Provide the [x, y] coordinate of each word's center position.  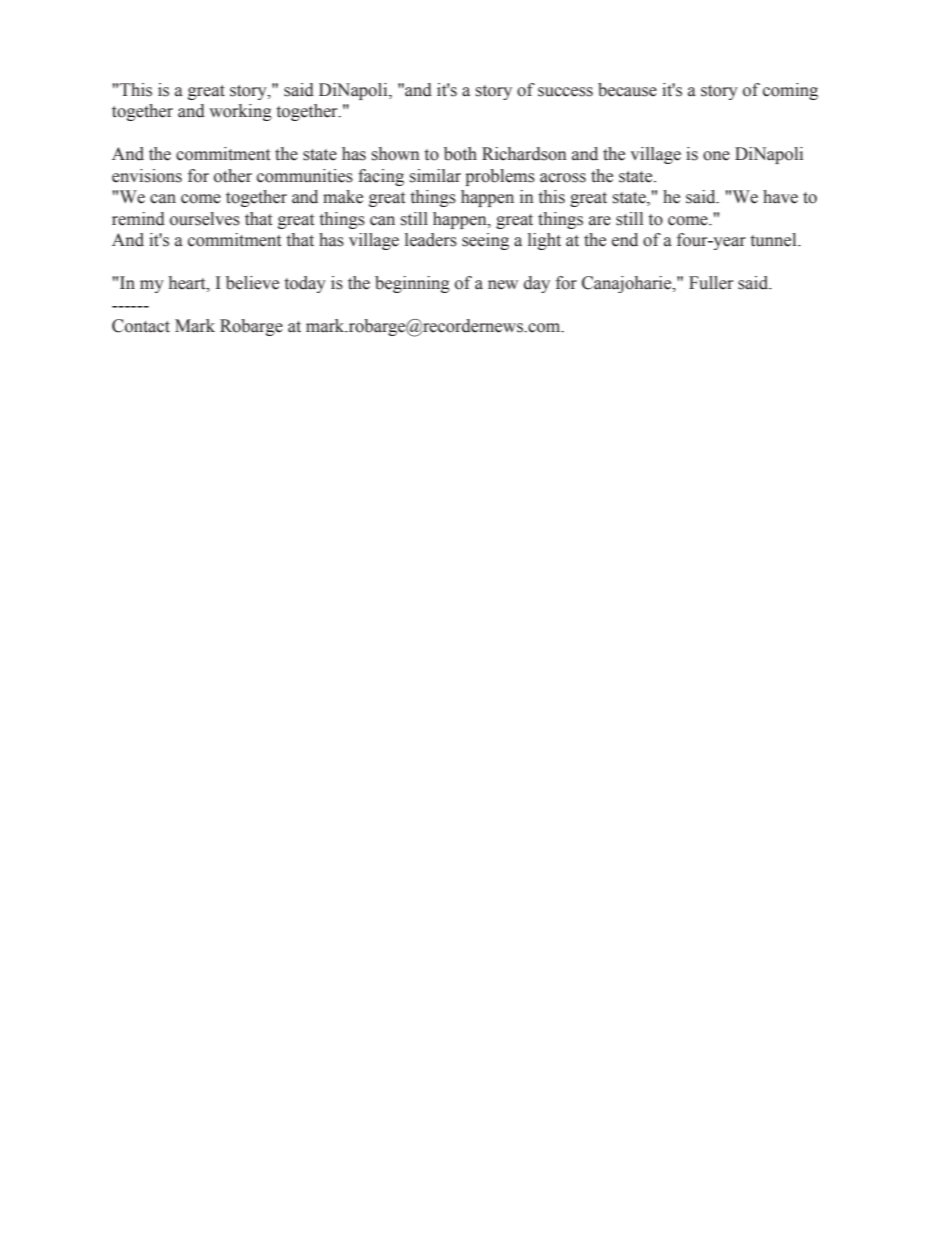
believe [252, 283]
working [240, 112]
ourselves [205, 219]
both [460, 154]
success [565, 92]
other [233, 176]
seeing [485, 241]
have [780, 197]
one [716, 156]
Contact [141, 326]
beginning [412, 284]
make [343, 197]
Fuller [711, 283]
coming [790, 91]
